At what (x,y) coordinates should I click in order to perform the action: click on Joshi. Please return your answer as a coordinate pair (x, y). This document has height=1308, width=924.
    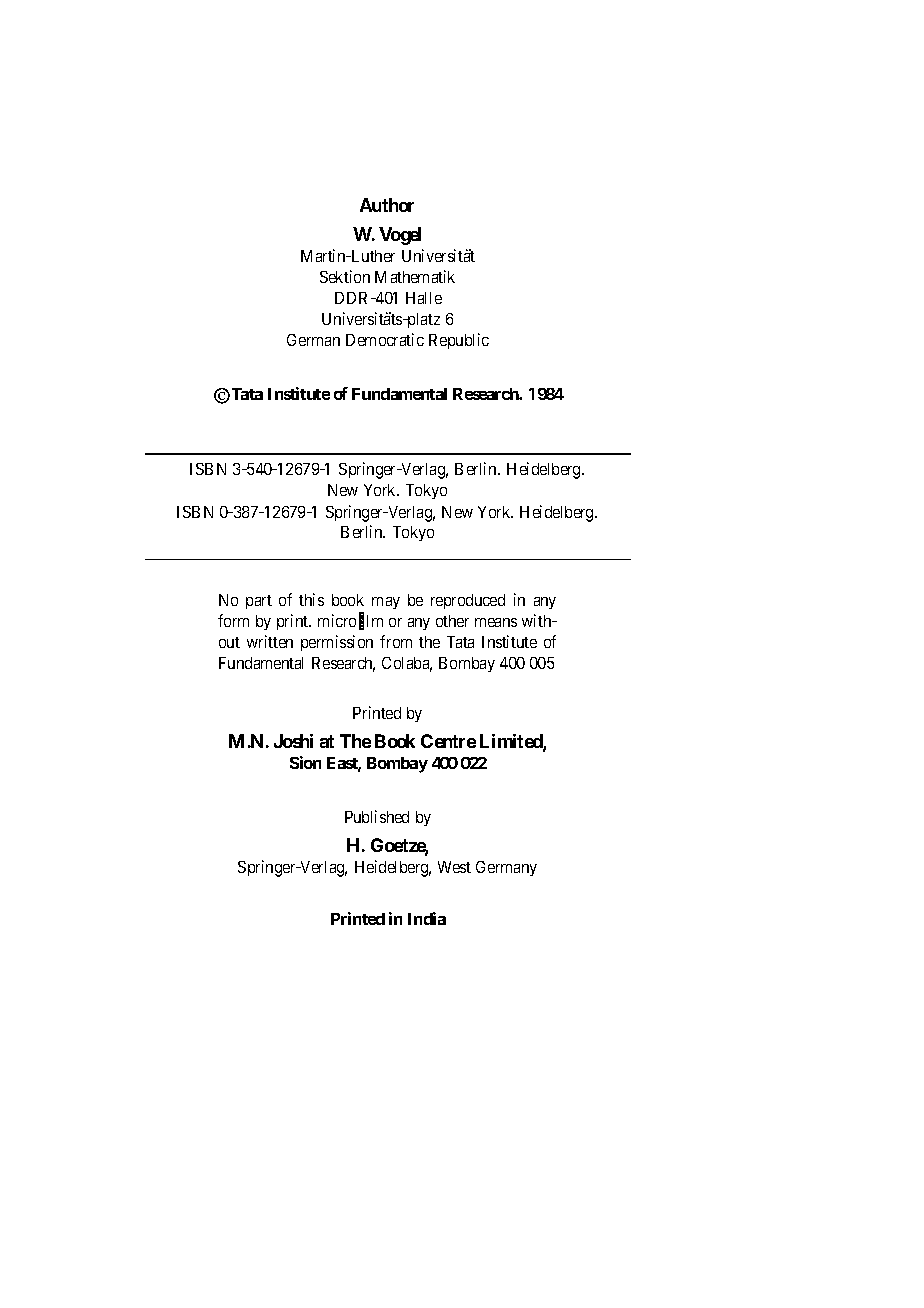
    Looking at the image, I should click on (293, 741).
